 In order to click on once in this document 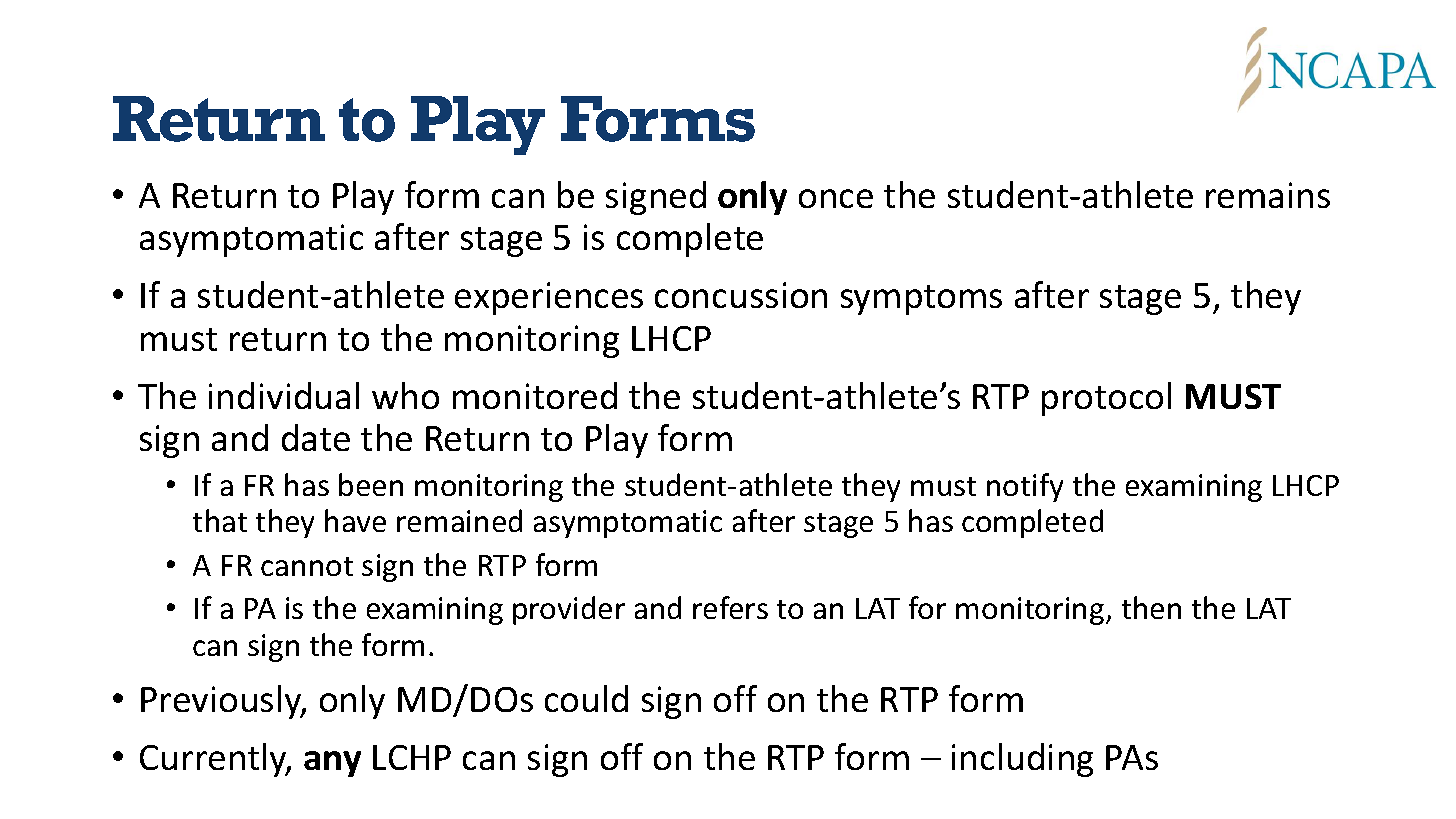, I will do `click(836, 198)`.
